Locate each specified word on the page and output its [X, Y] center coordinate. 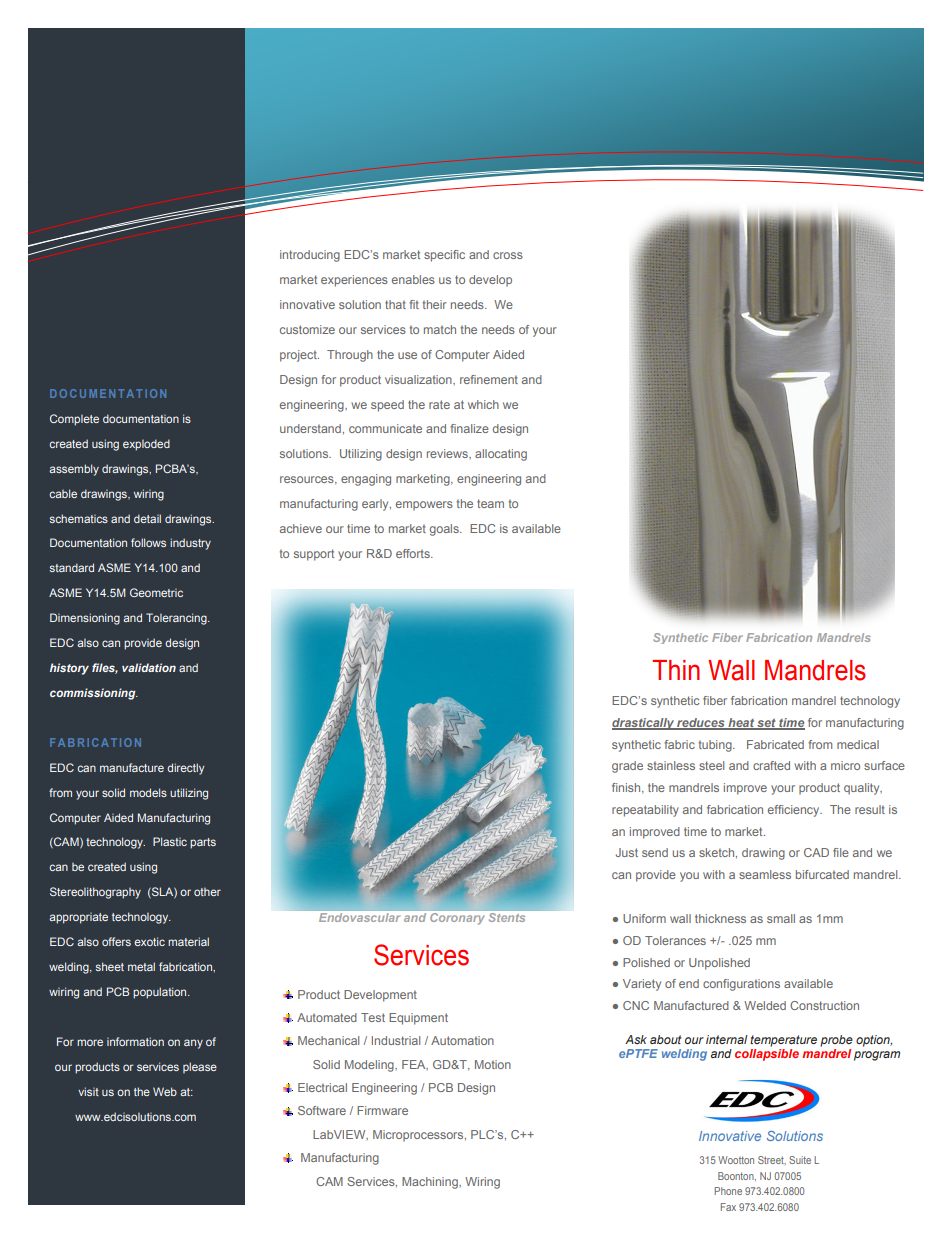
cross [508, 255]
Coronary [457, 918]
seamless [765, 874]
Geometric [156, 592]
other [207, 892]
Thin [676, 670]
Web [165, 1091]
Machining [431, 1183]
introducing [310, 256]
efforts [414, 553]
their [435, 304]
